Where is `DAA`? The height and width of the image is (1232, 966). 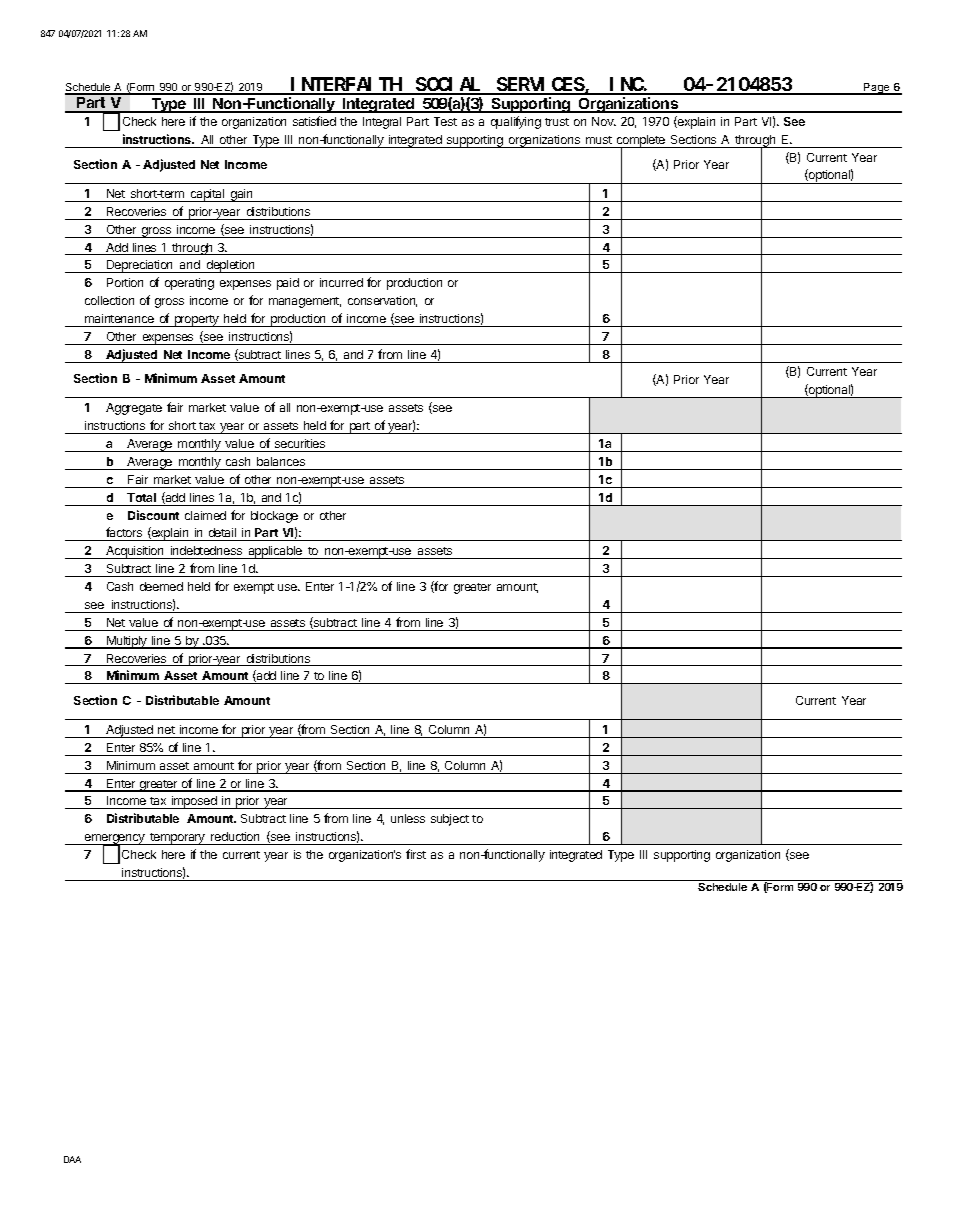 DAA is located at coordinates (72, 1159).
